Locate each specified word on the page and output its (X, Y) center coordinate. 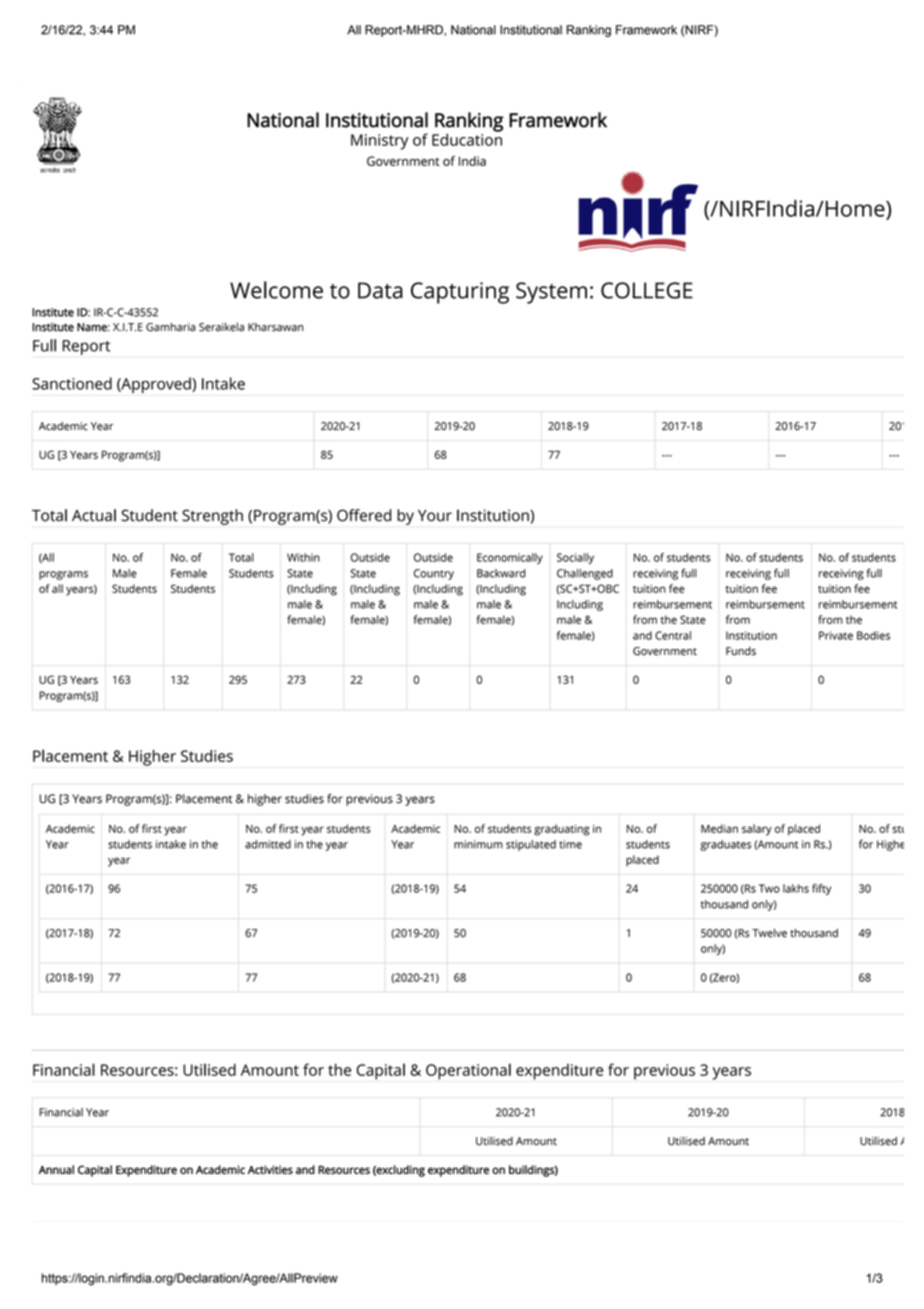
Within (303, 557)
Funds (741, 651)
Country (434, 574)
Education (467, 138)
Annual (56, 1169)
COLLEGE (647, 290)
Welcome (276, 290)
